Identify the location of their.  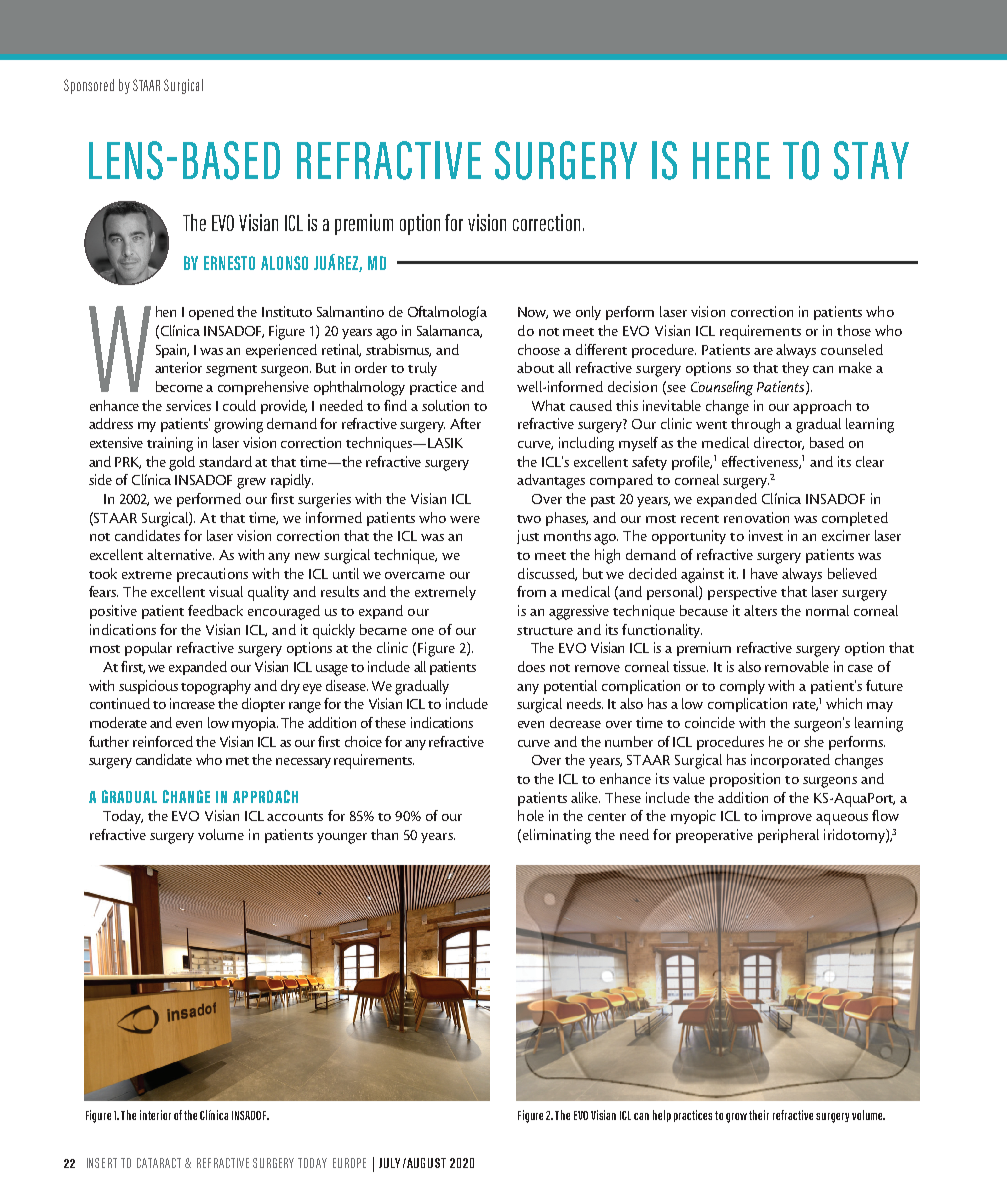
(759, 1115).
